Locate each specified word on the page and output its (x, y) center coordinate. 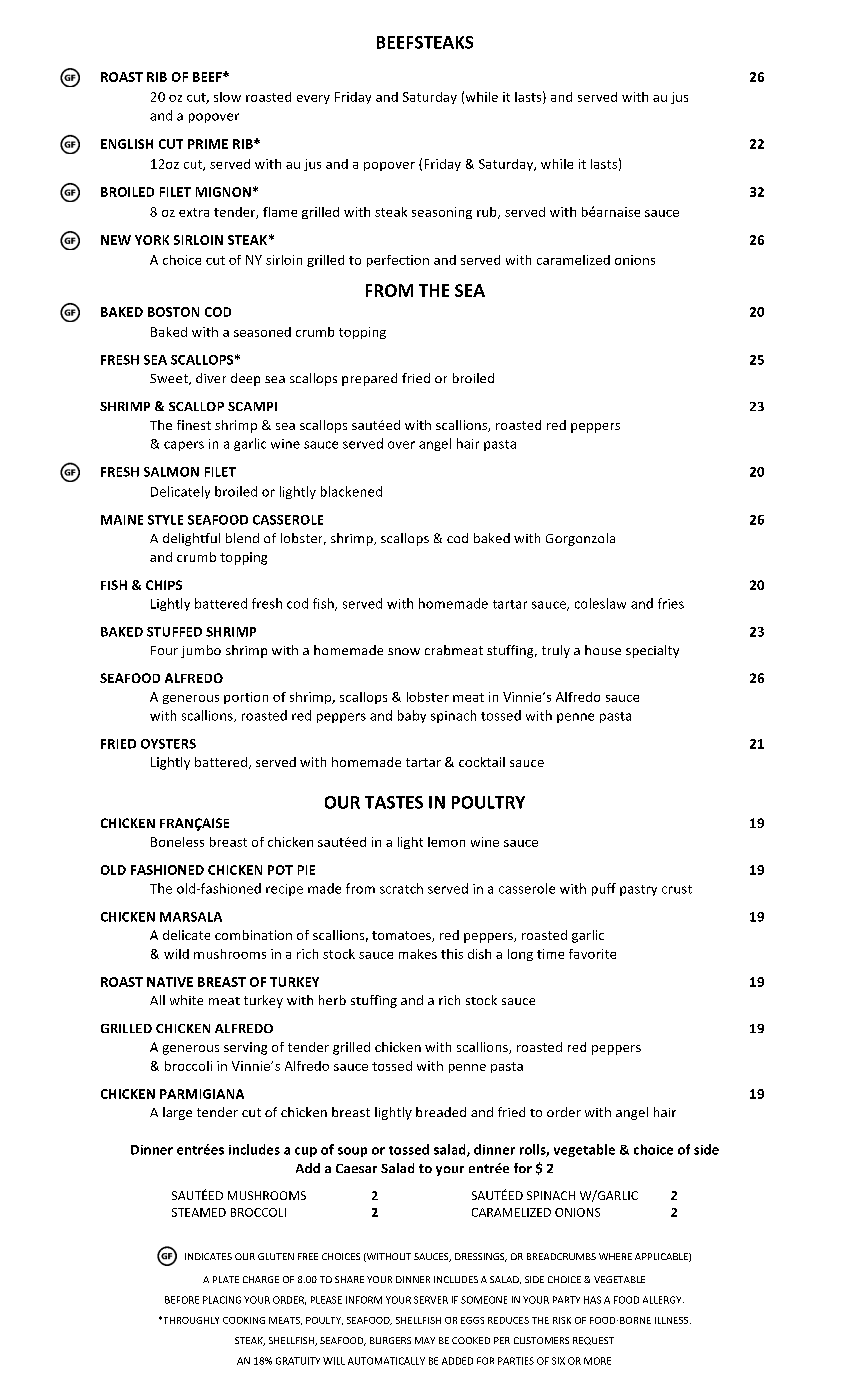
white (186, 1000)
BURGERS (390, 1340)
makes (418, 954)
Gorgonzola (580, 539)
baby (412, 716)
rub (488, 213)
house (603, 650)
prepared (369, 379)
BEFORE (182, 1300)
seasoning (442, 213)
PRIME (208, 144)
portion (246, 698)
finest (194, 425)
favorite (592, 954)
